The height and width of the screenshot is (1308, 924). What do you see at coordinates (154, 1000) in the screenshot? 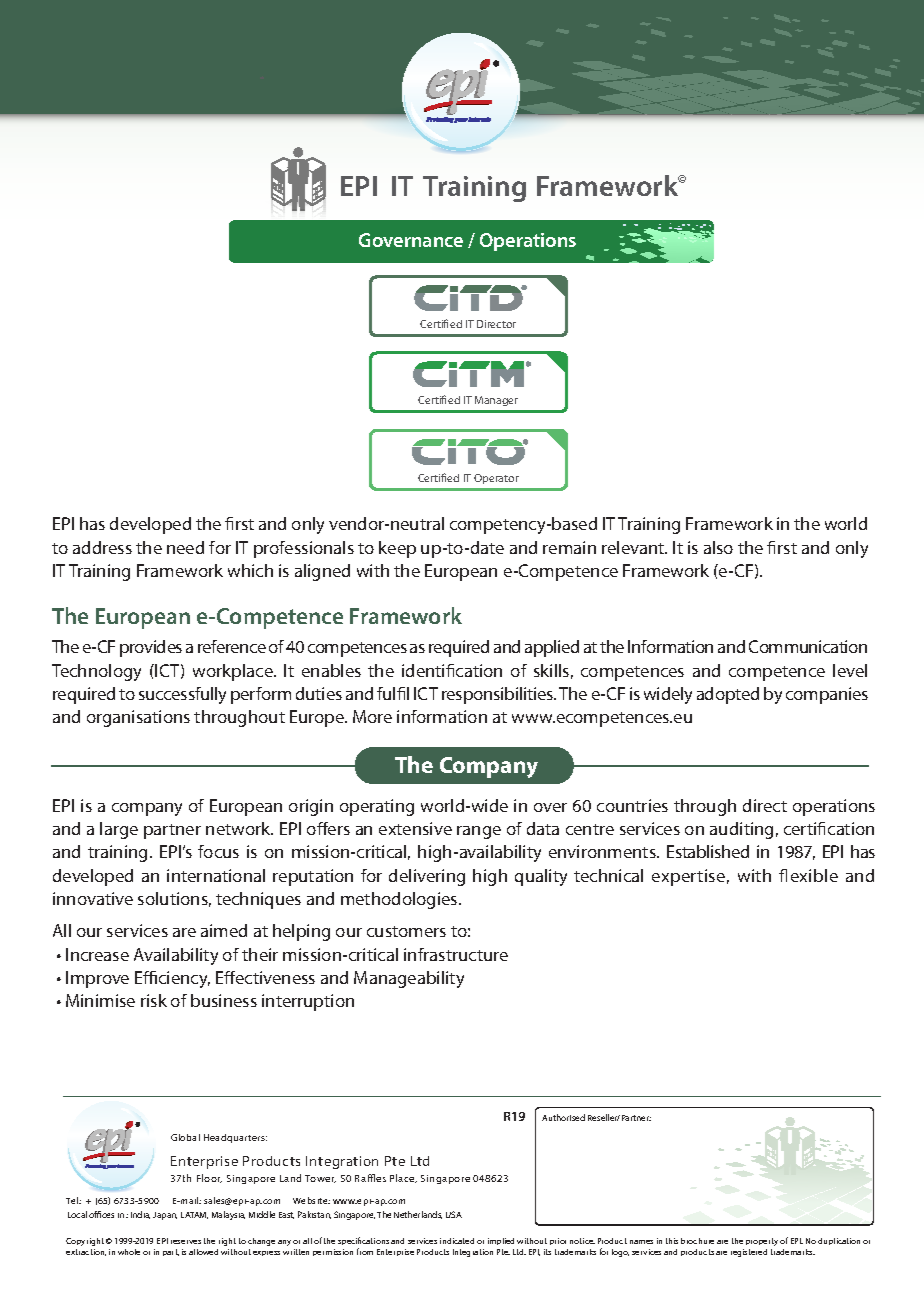
I see `risk` at bounding box center [154, 1000].
